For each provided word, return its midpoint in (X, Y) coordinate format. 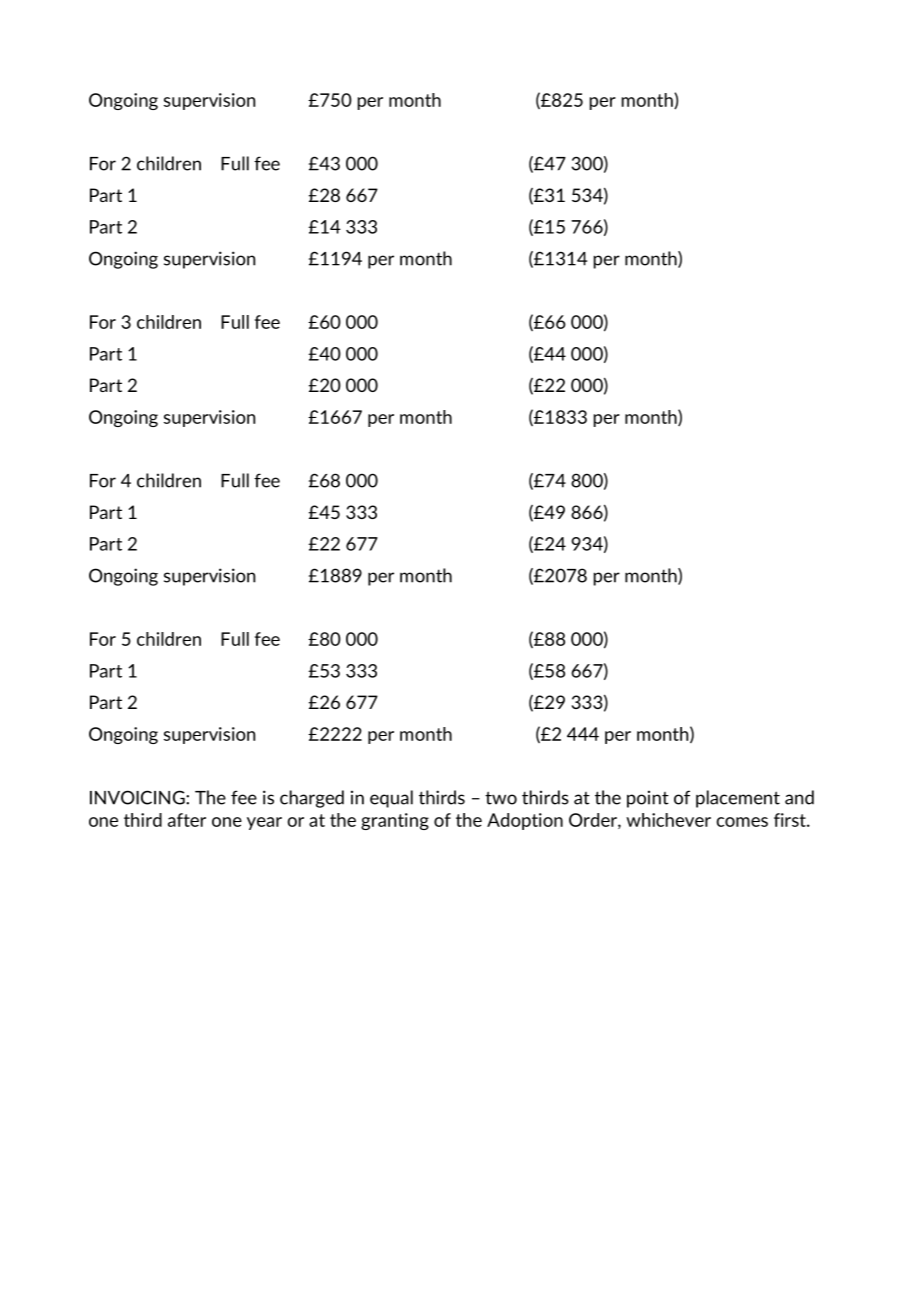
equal (391, 799)
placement (738, 799)
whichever (668, 820)
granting (395, 821)
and (799, 797)
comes (742, 822)
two (501, 798)
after (187, 820)
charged (312, 799)
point (648, 799)
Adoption (525, 821)
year (264, 823)
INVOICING (138, 797)
